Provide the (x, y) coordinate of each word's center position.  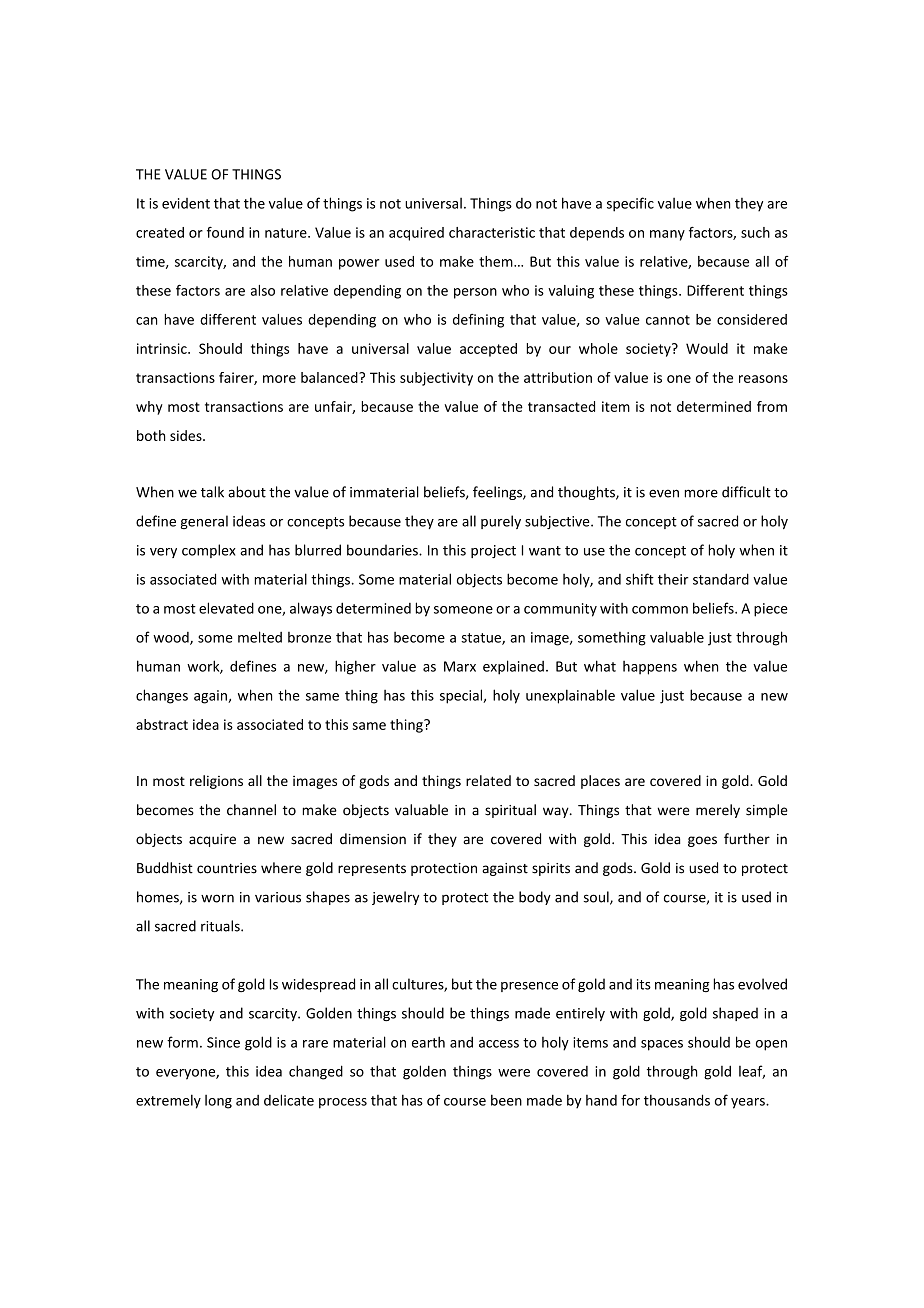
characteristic (492, 232)
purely (501, 522)
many (667, 235)
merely (718, 811)
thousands (677, 1100)
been (506, 1100)
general (204, 522)
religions (216, 782)
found (225, 232)
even (664, 493)
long (218, 1102)
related (488, 780)
